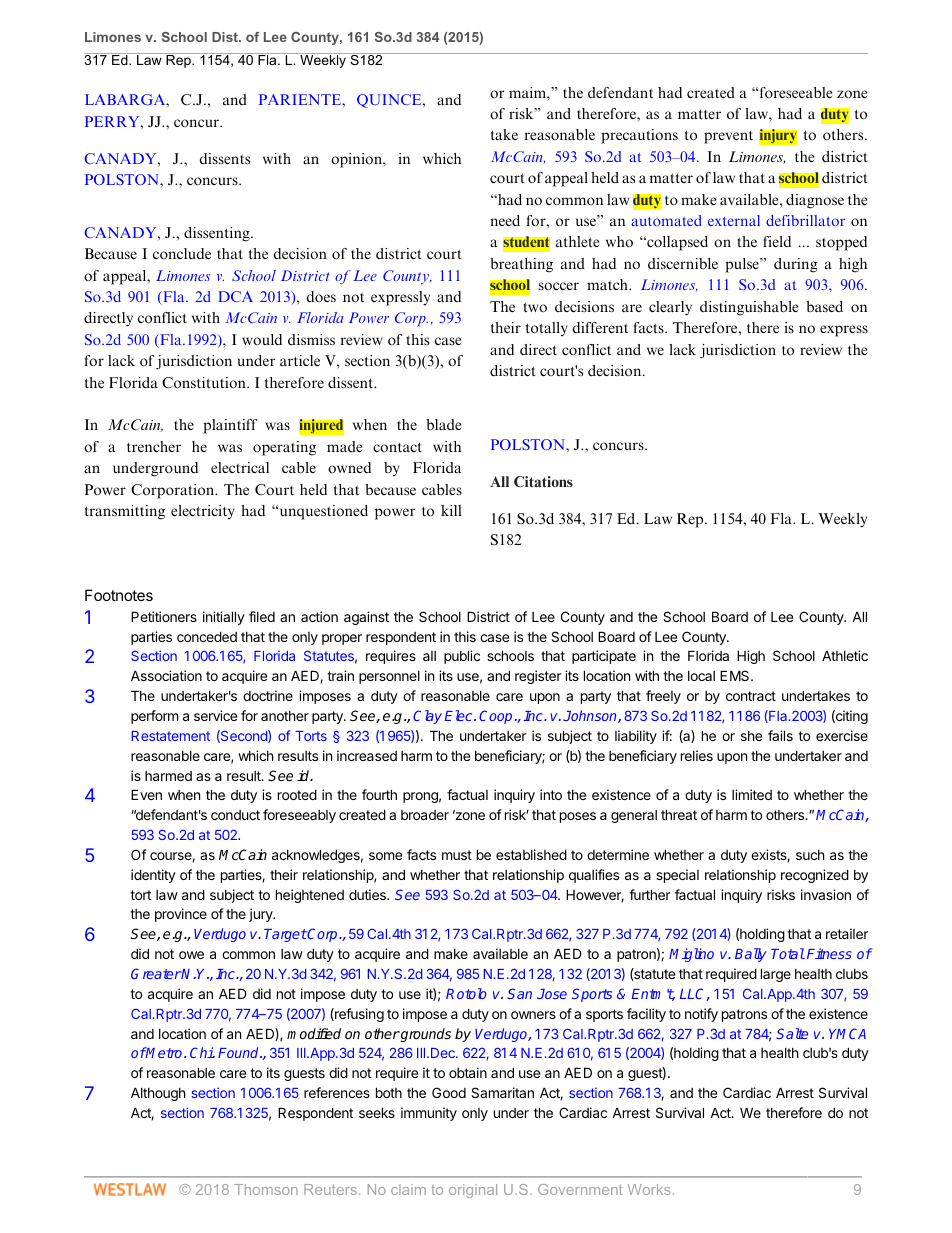  What do you see at coordinates (205, 383) in the screenshot?
I see `Constitution` at bounding box center [205, 383].
